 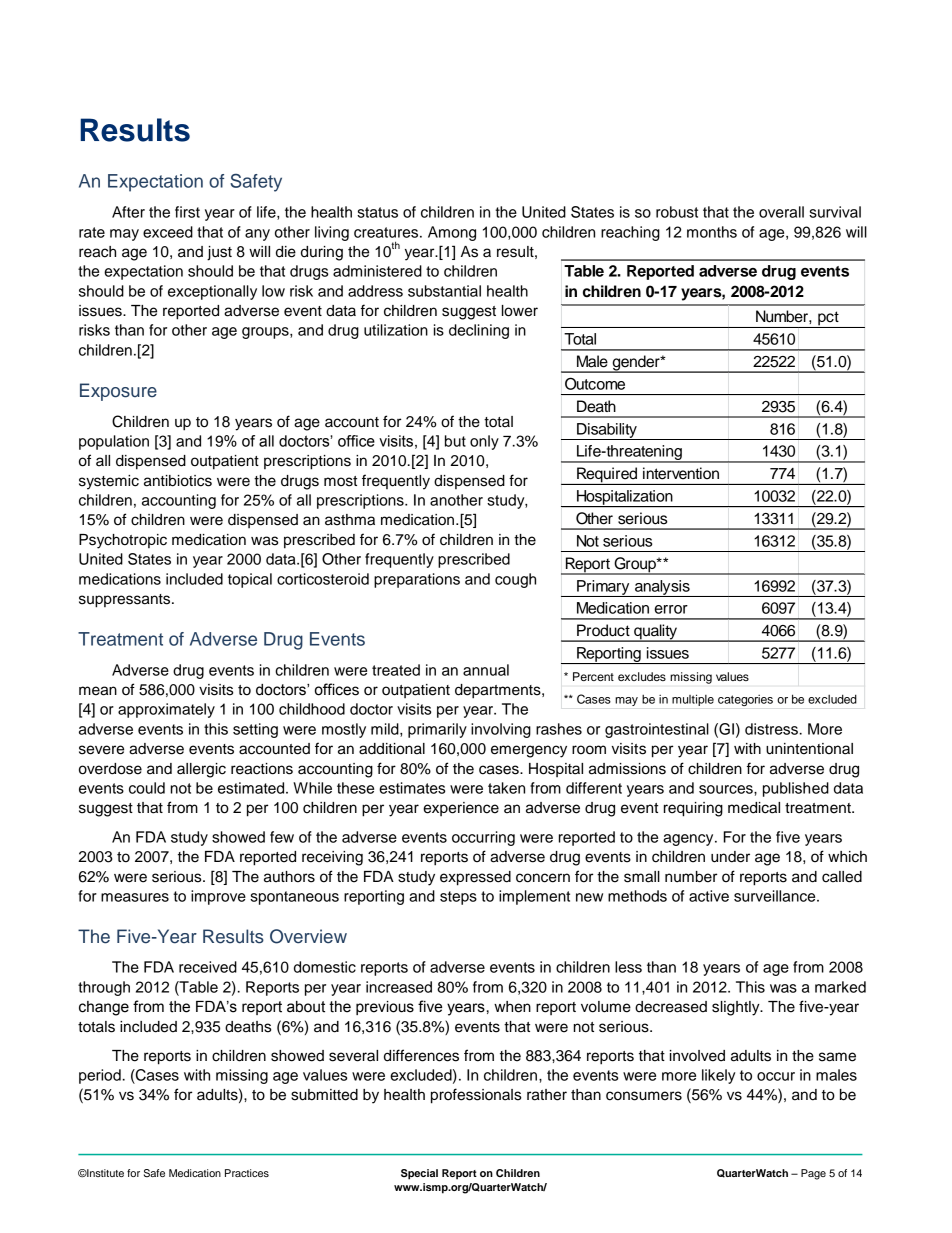 I want to click on allergic, so click(x=201, y=770).
